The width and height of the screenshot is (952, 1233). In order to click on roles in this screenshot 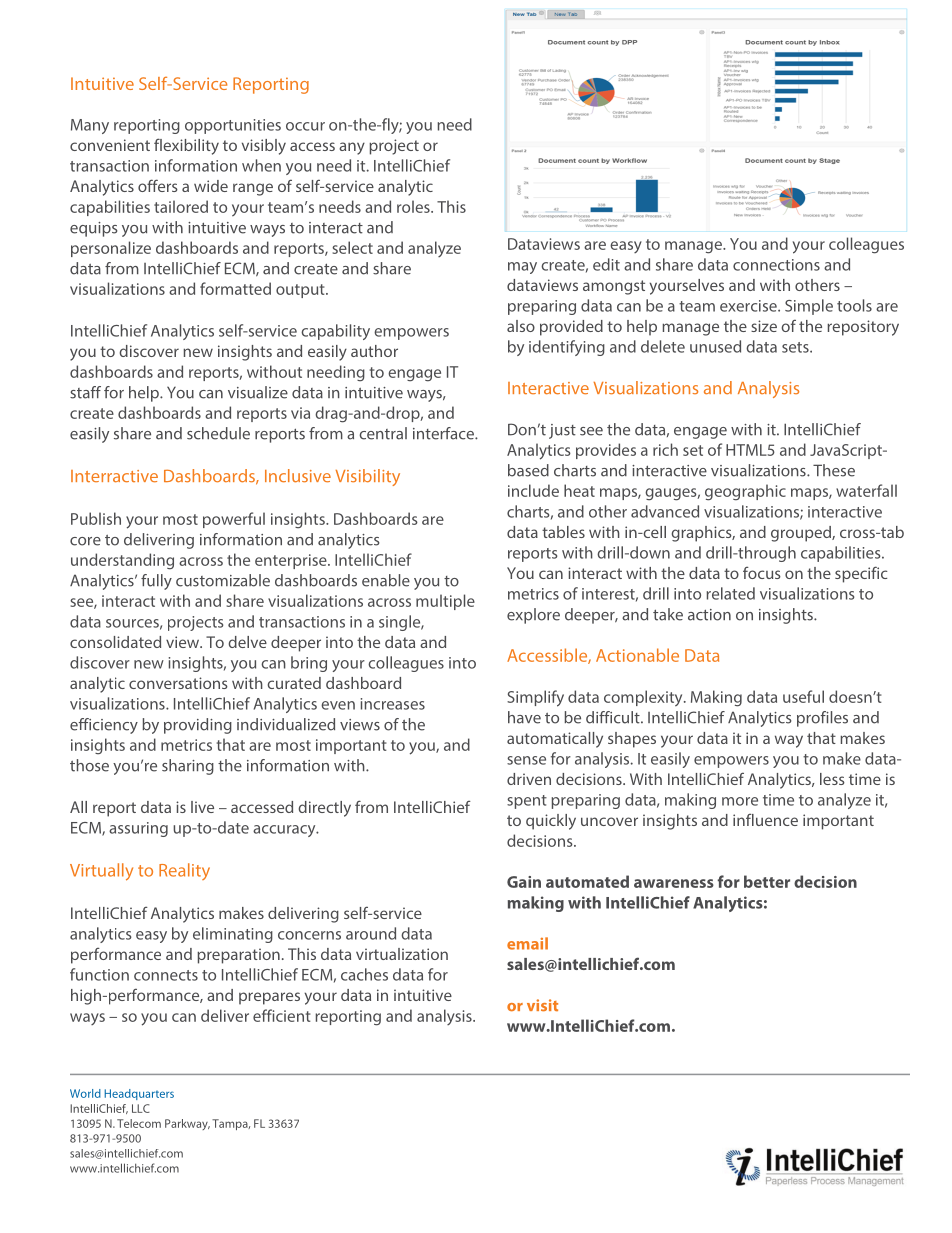, I will do `click(414, 206)`.
